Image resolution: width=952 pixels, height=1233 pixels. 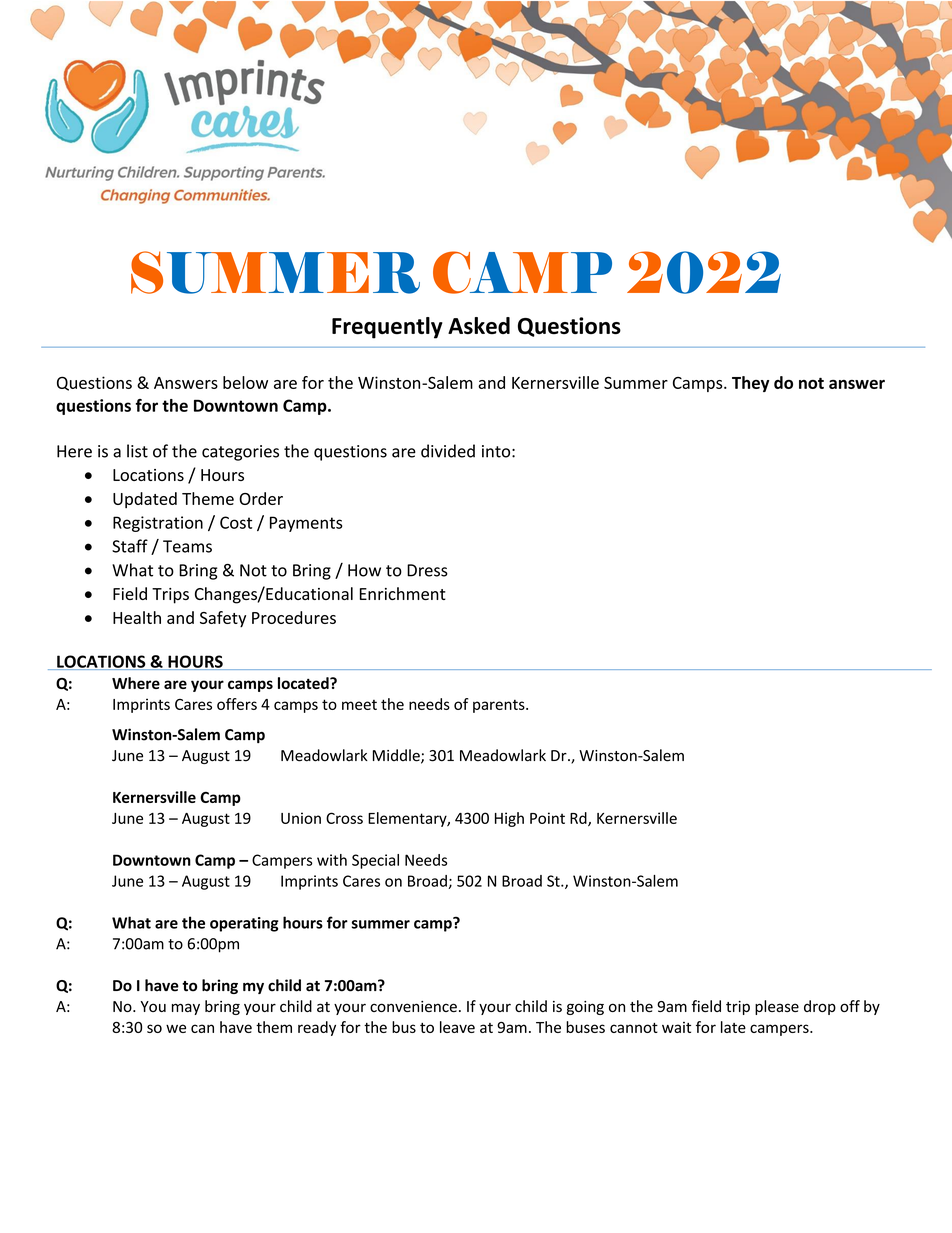 I want to click on please, so click(x=777, y=1007).
